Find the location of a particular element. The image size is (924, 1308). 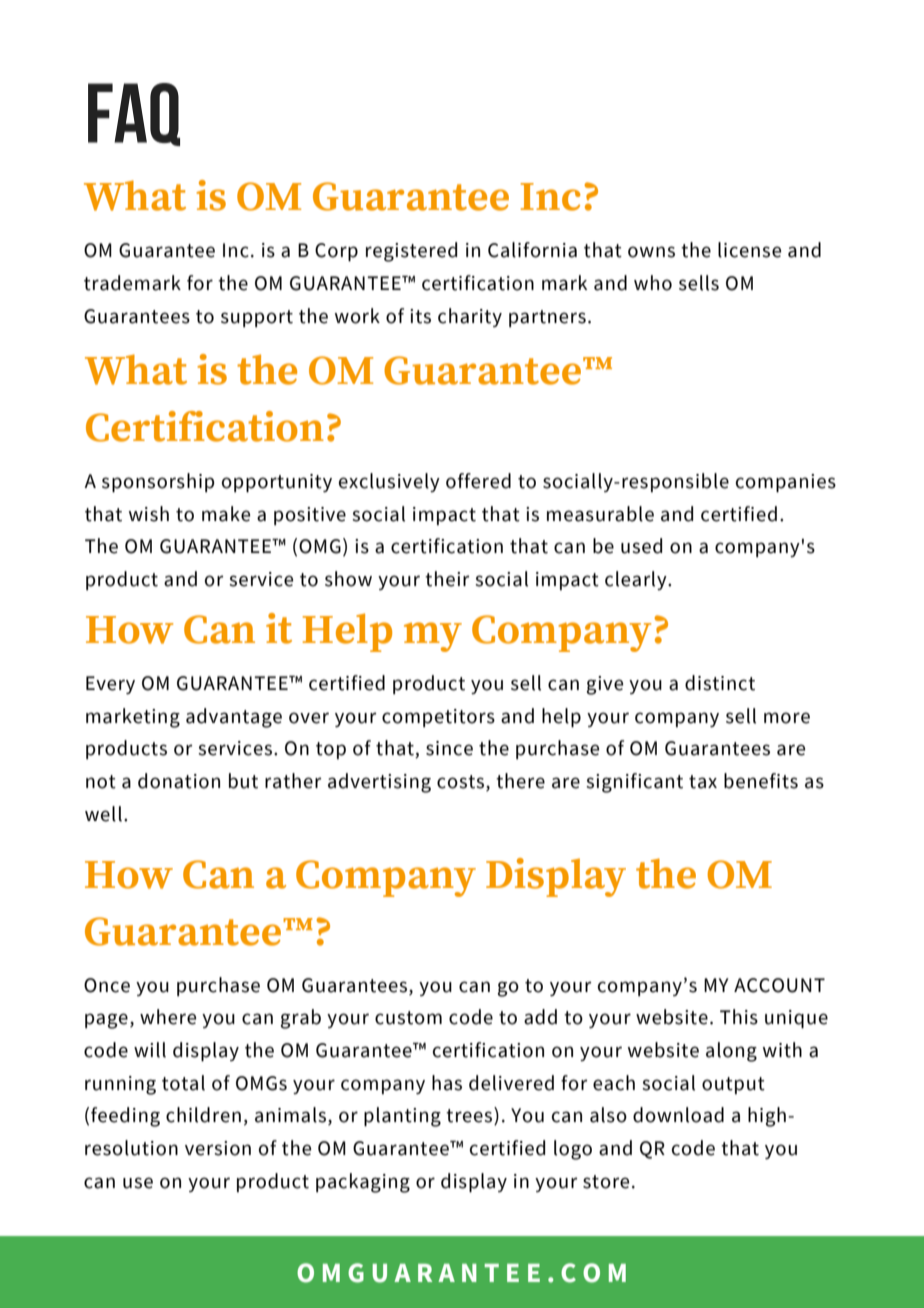

trees is located at coordinates (470, 1116).
